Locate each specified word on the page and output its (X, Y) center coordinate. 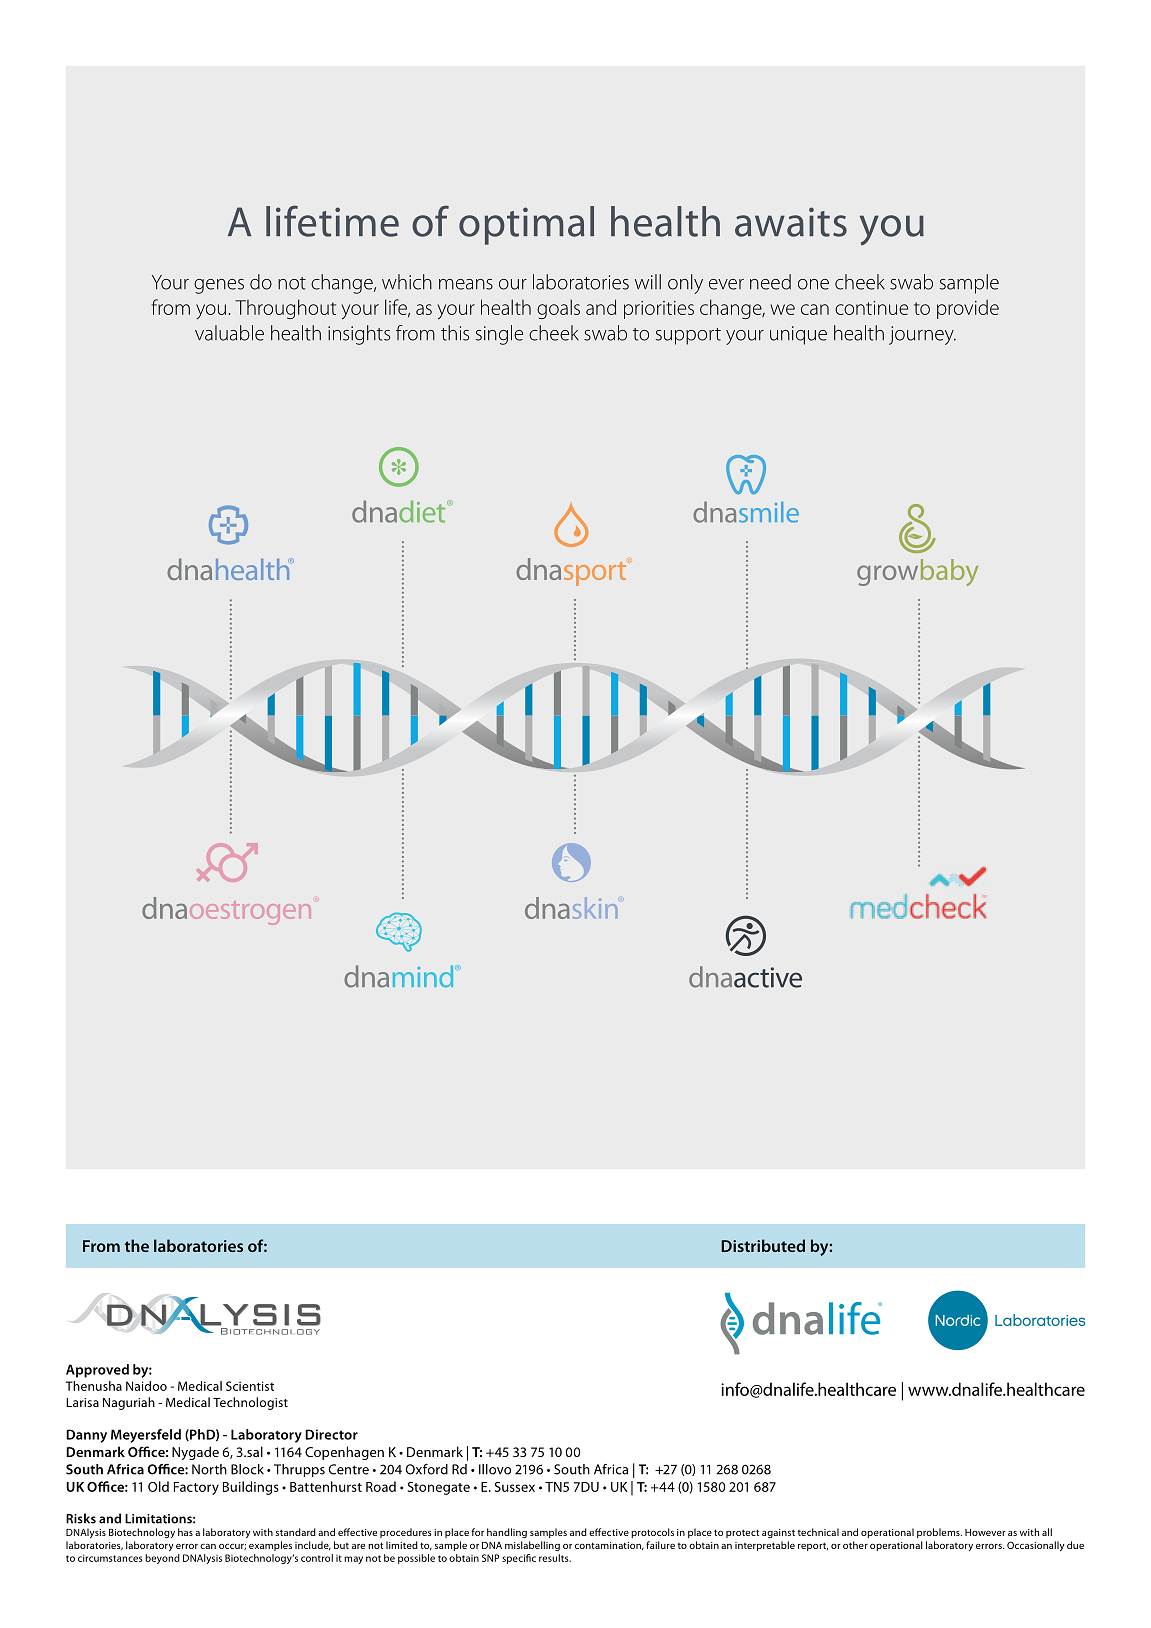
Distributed (763, 1245)
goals (558, 309)
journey (922, 335)
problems (939, 1533)
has (185, 1532)
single (499, 335)
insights (359, 335)
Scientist (250, 1386)
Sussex (515, 1487)
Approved (97, 1371)
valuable (229, 333)
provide (968, 309)
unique (798, 335)
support (688, 336)
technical (818, 1532)
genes (219, 286)
